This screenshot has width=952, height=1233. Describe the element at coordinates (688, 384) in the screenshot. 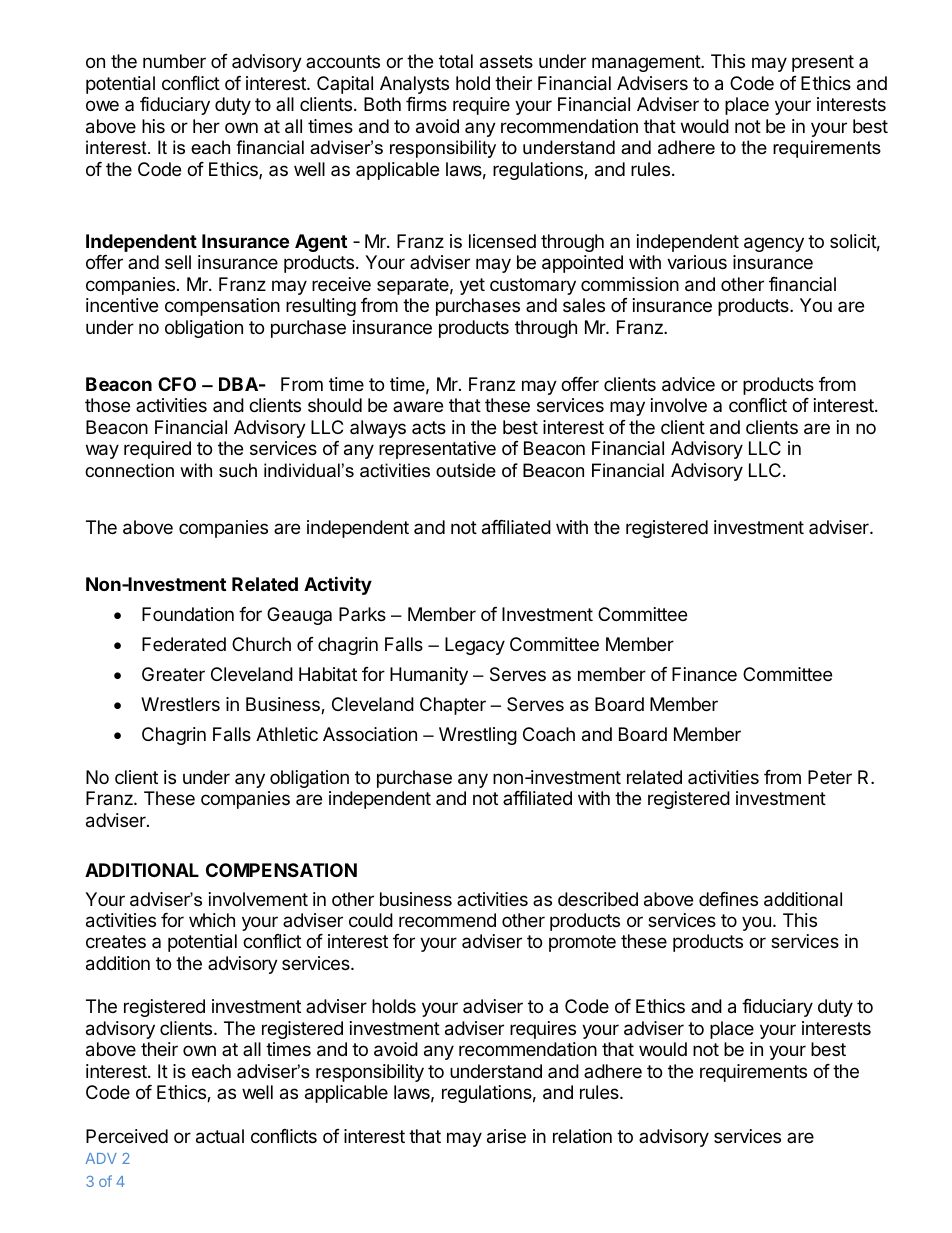

I see `advice` at that location.
